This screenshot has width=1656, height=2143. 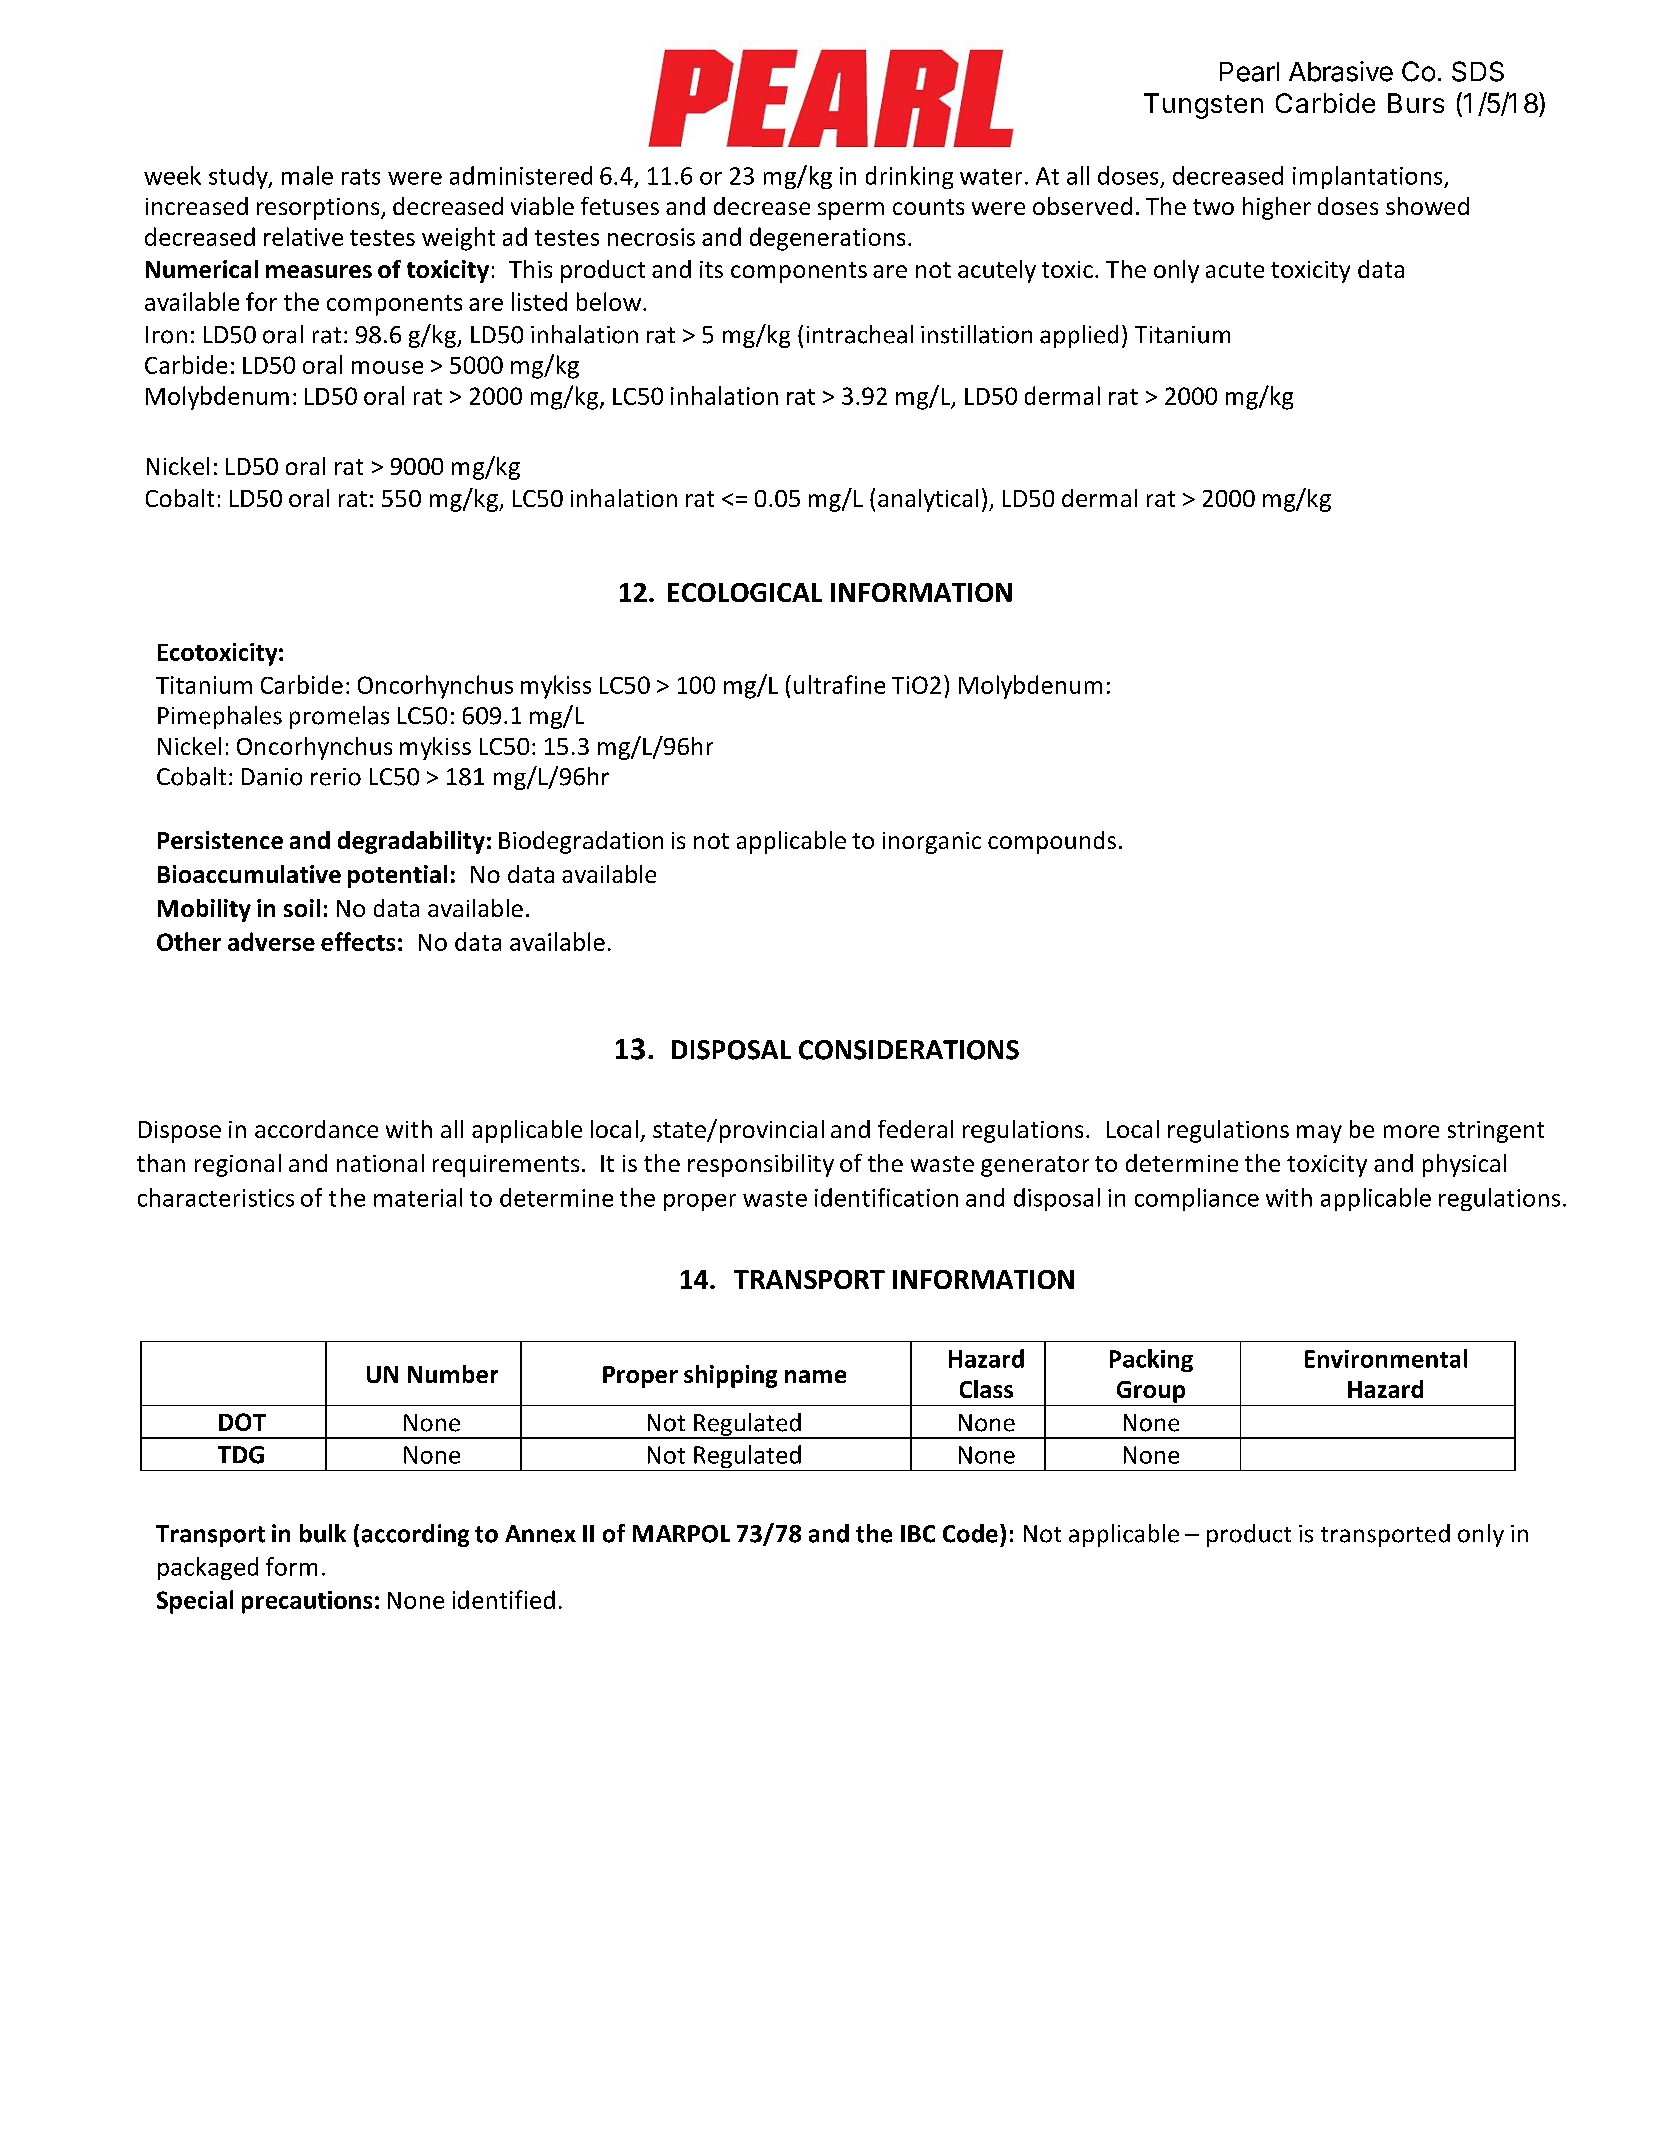 What do you see at coordinates (316, 1129) in the screenshot?
I see `accordance` at bounding box center [316, 1129].
